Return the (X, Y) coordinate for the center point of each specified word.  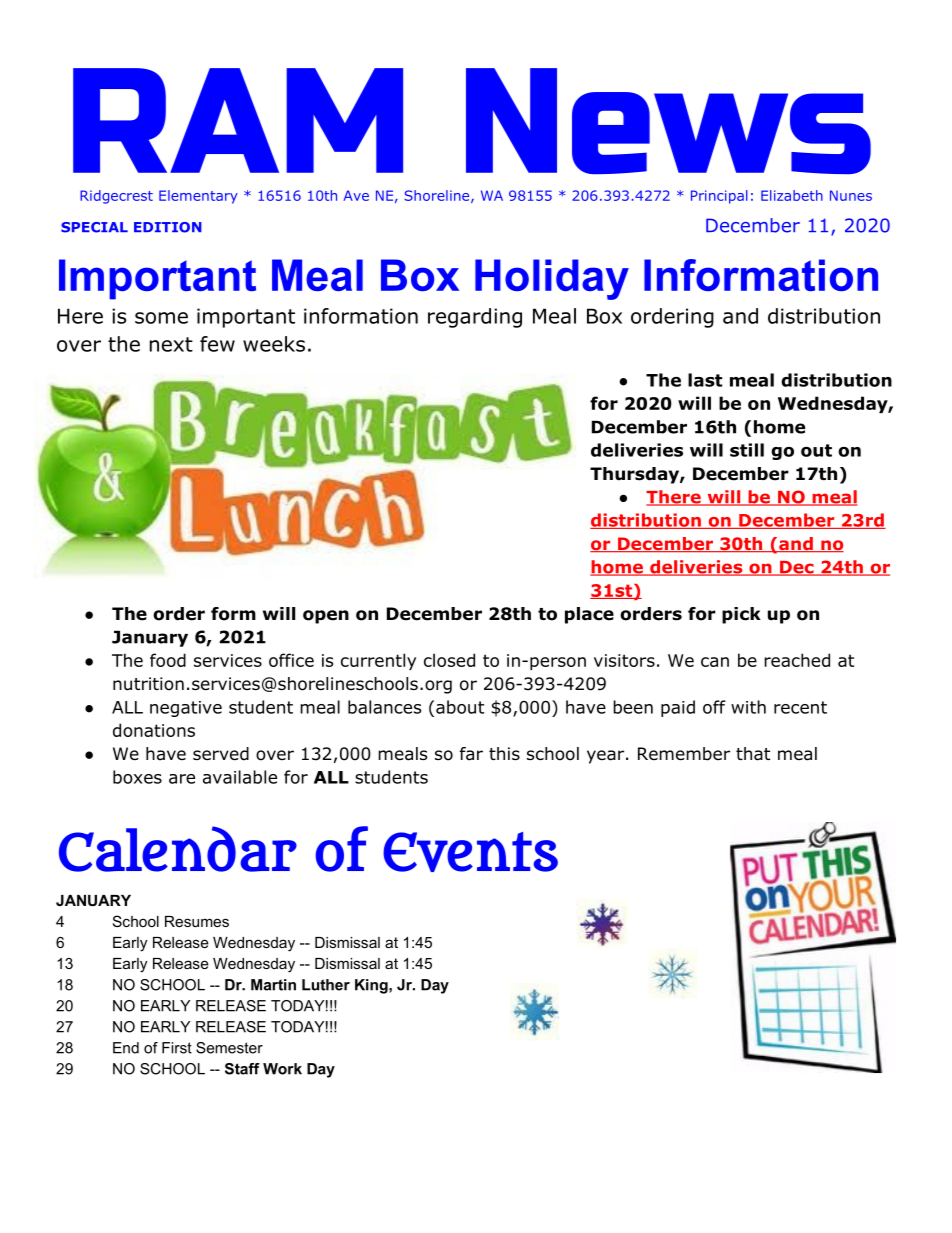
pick (741, 615)
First (177, 1048)
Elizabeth (792, 195)
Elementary (198, 197)
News (668, 121)
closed (449, 660)
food (168, 660)
